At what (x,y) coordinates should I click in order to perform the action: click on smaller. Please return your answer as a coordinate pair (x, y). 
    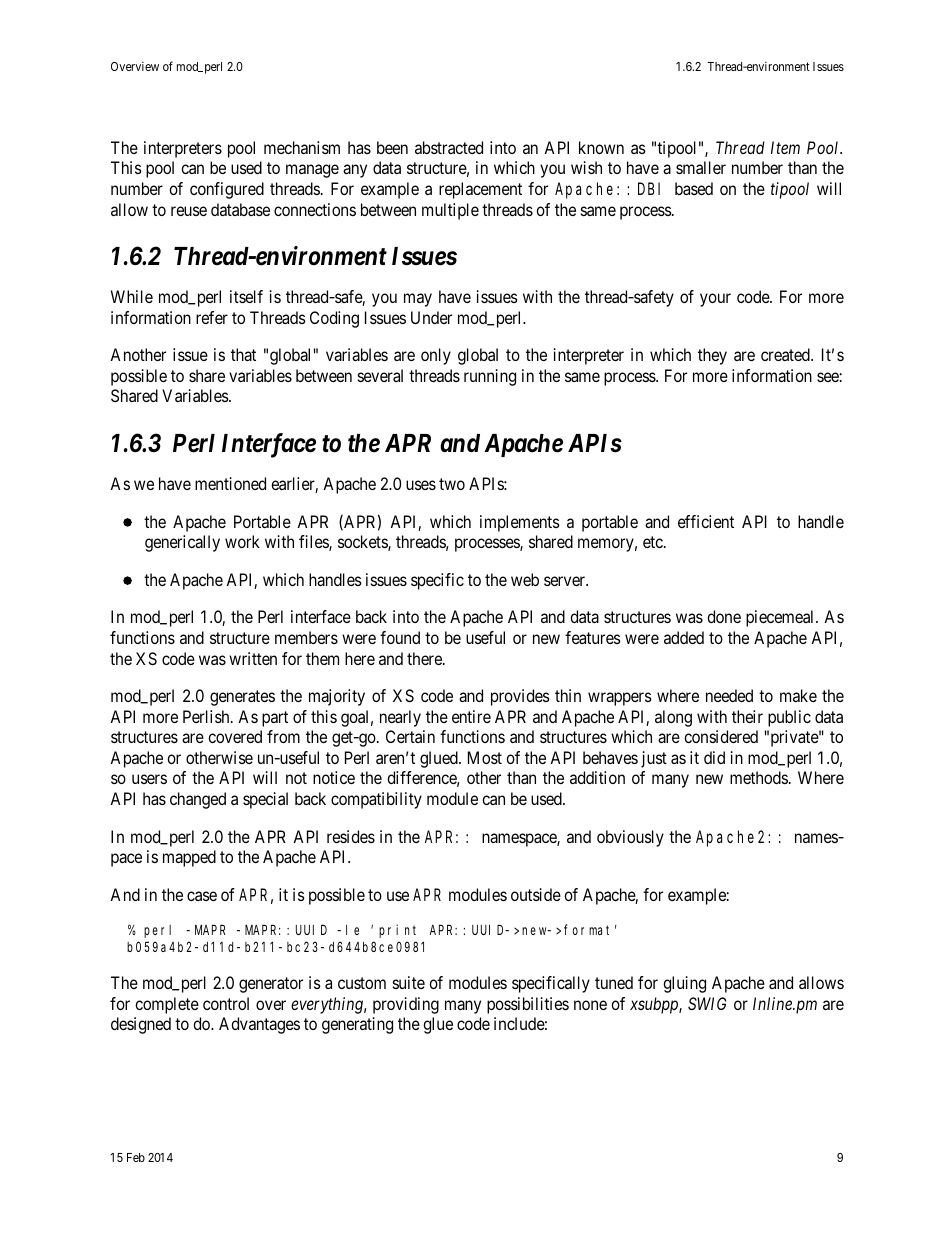
    Looking at the image, I should click on (701, 167).
